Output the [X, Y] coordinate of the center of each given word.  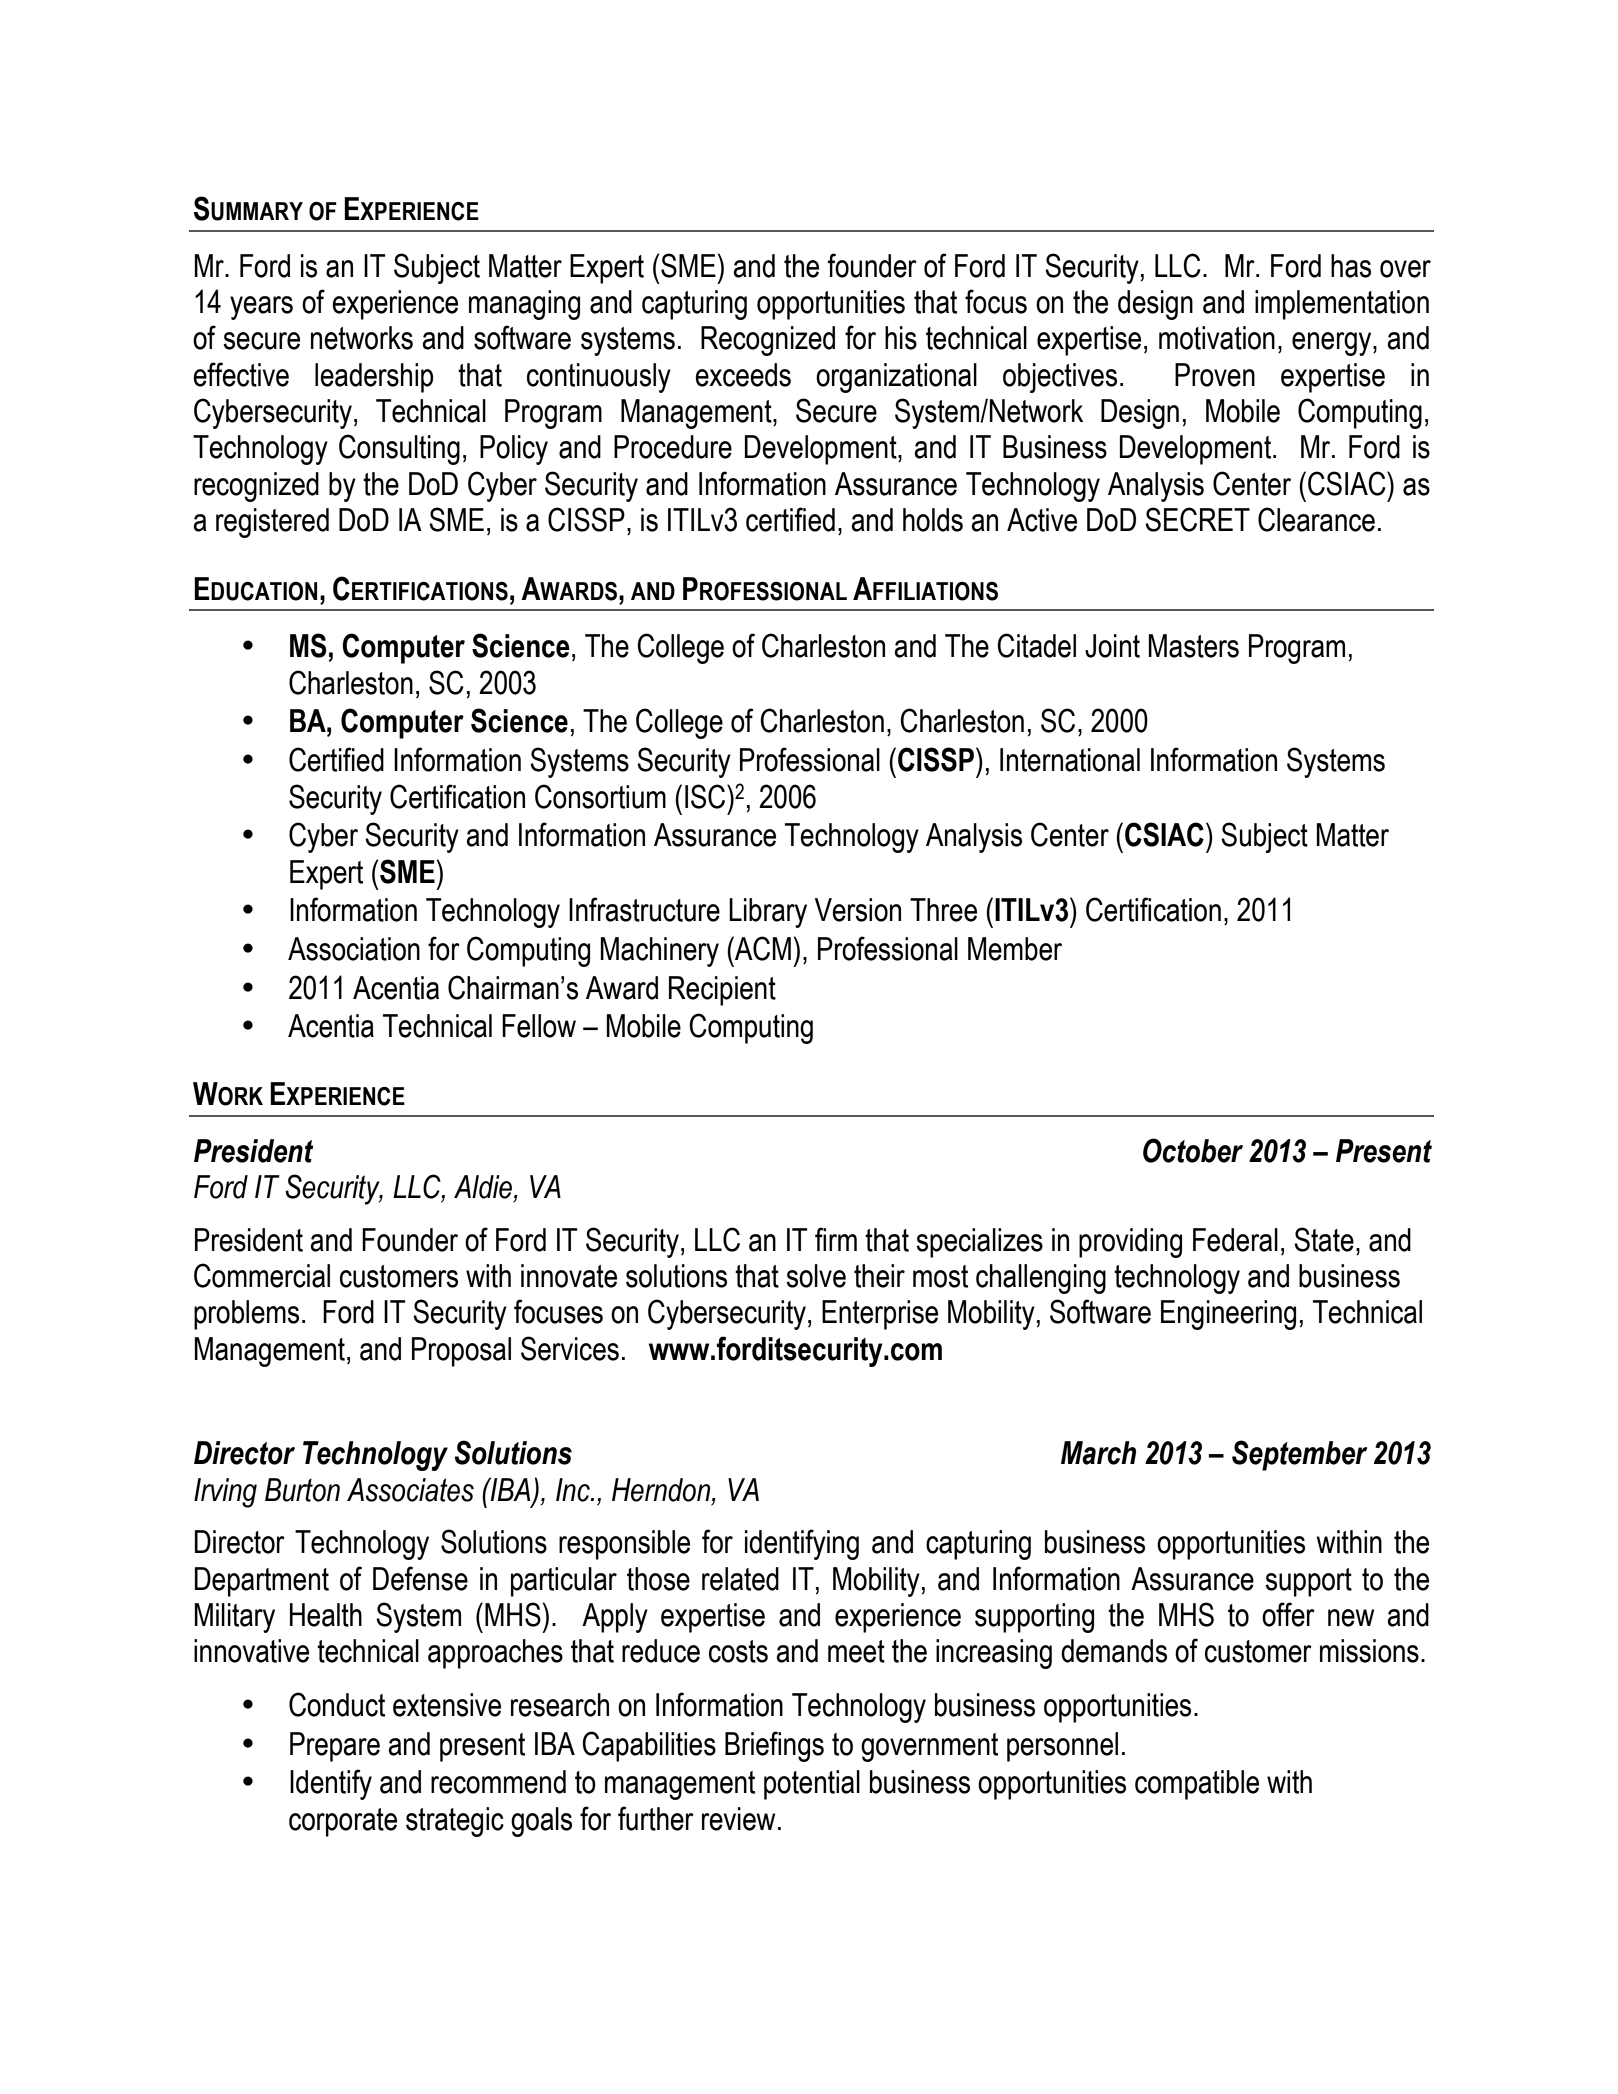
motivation [1217, 338]
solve [816, 1276]
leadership [374, 378]
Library [768, 913]
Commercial [262, 1275]
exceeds [743, 375]
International [1070, 760]
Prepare [335, 1747]
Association [354, 949]
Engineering [1228, 1315]
